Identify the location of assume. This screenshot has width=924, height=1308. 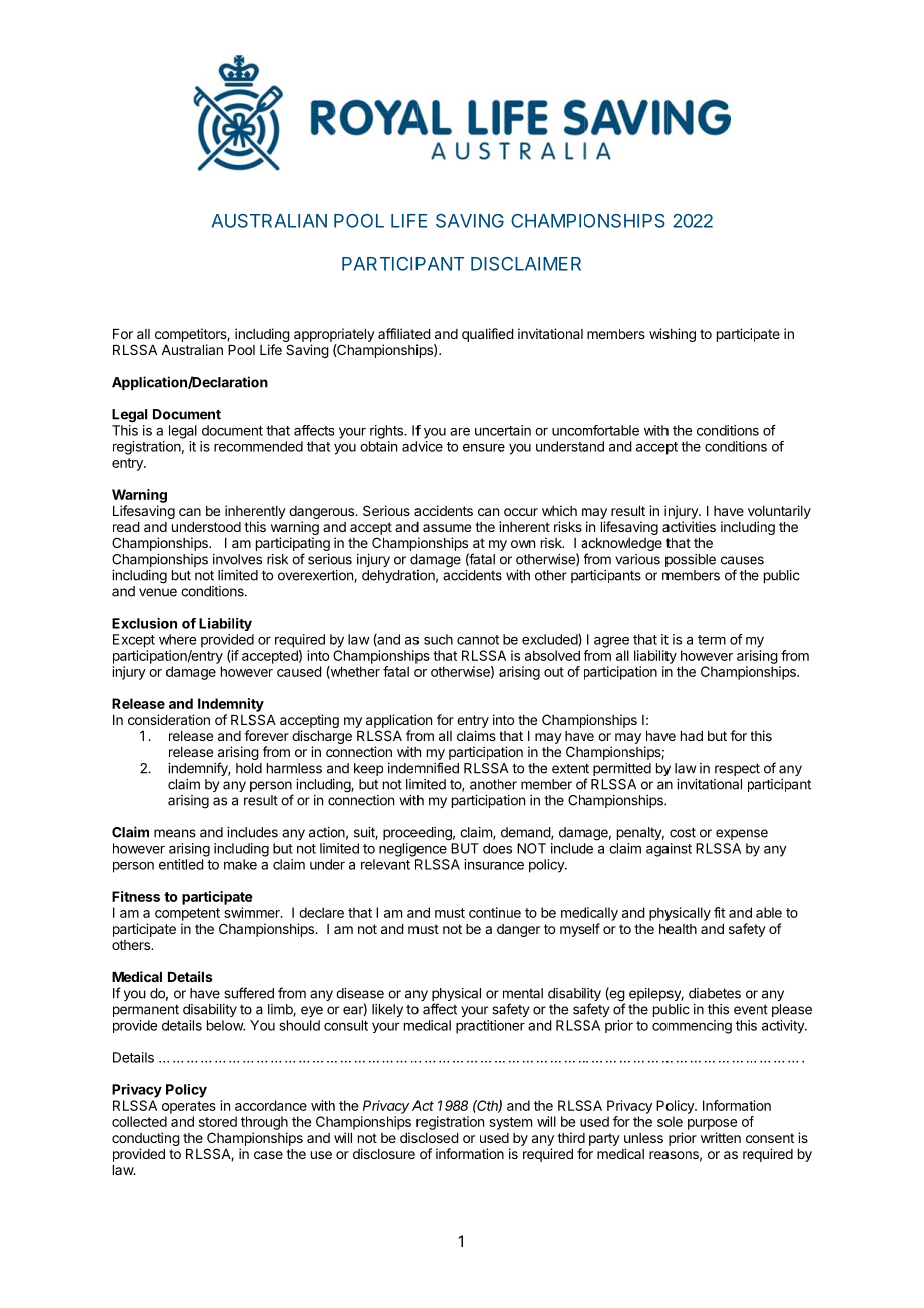
(447, 528).
